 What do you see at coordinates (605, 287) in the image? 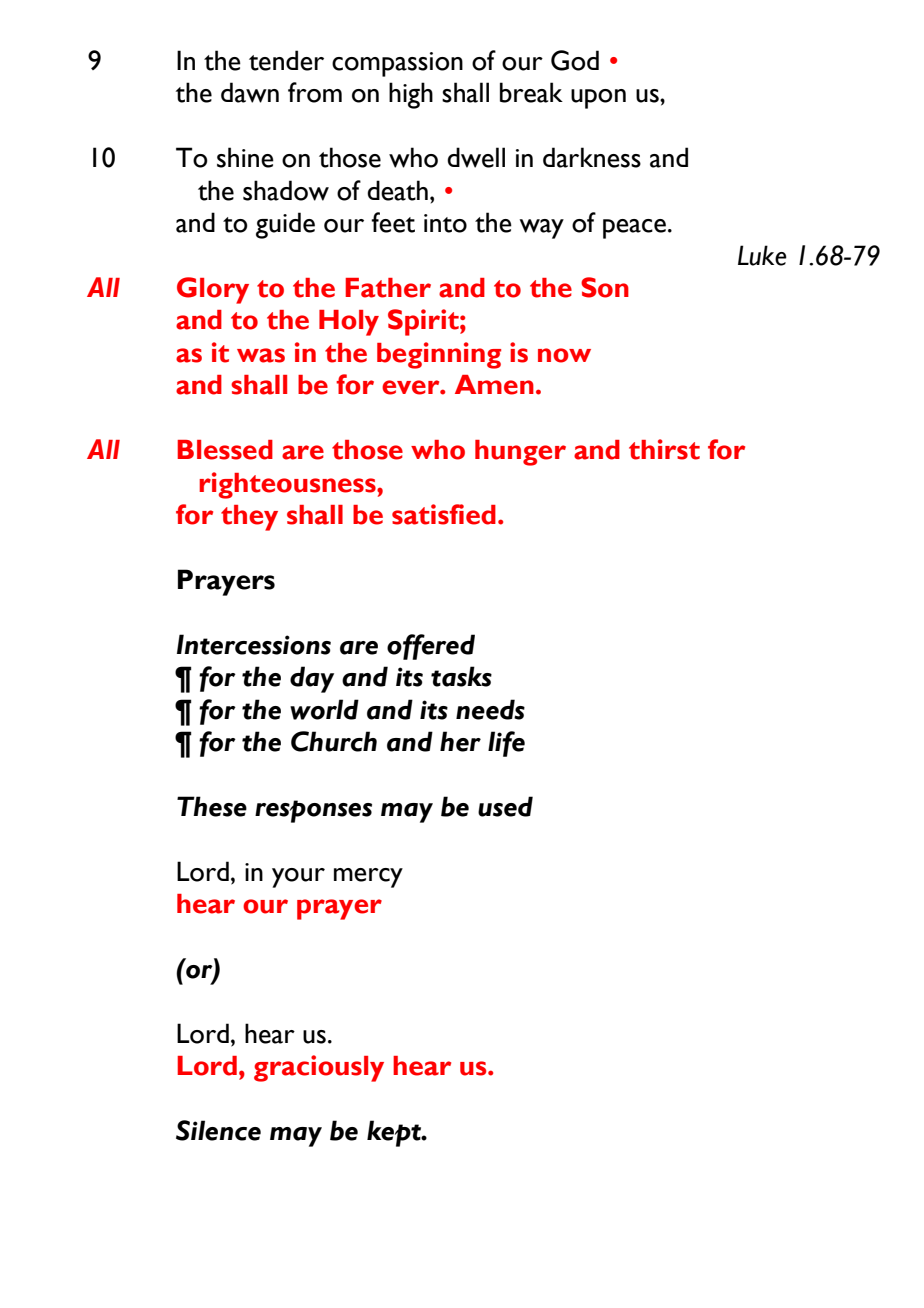
I see `Son` at bounding box center [605, 287].
